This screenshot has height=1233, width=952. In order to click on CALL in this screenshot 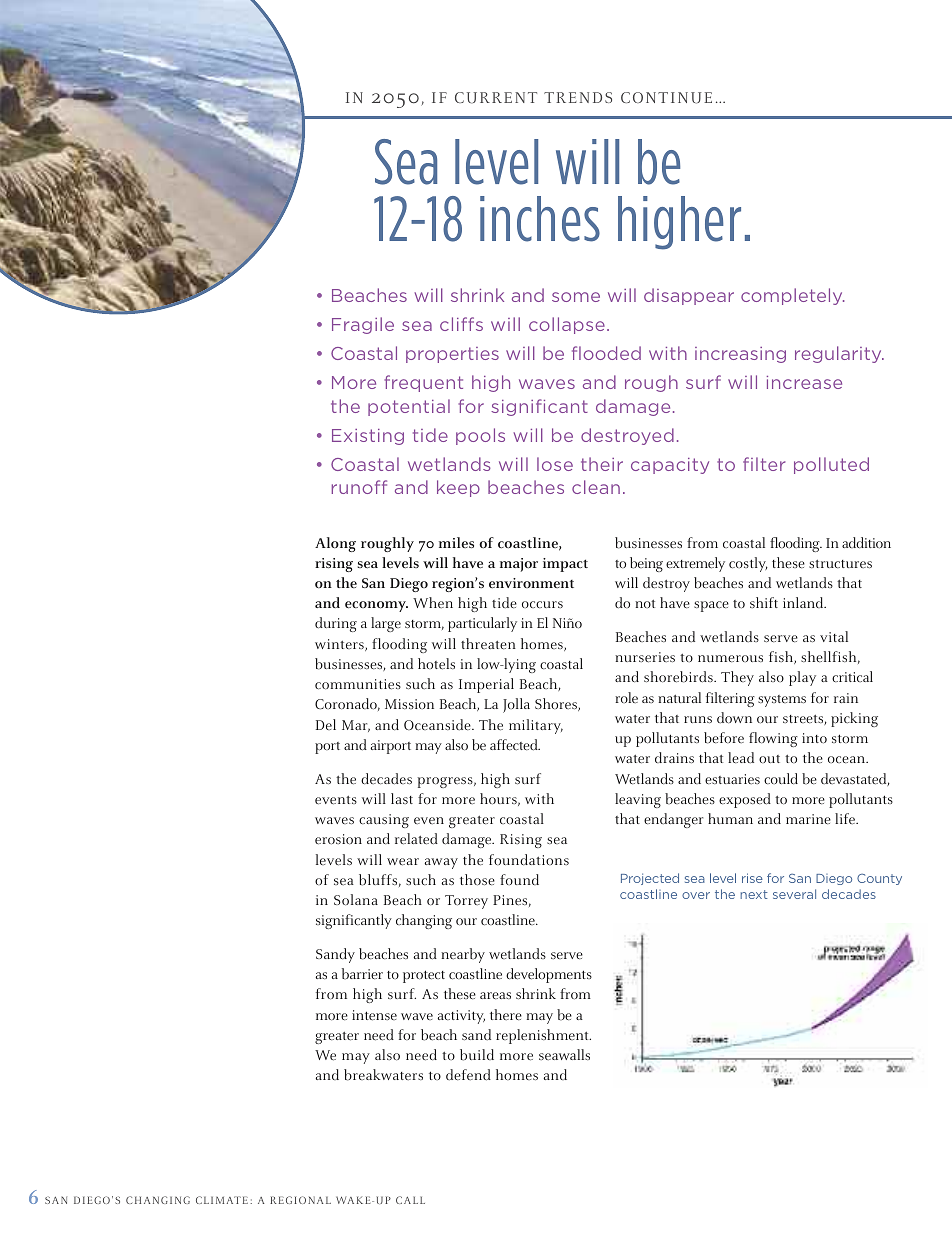, I will do `click(410, 1200)`.
